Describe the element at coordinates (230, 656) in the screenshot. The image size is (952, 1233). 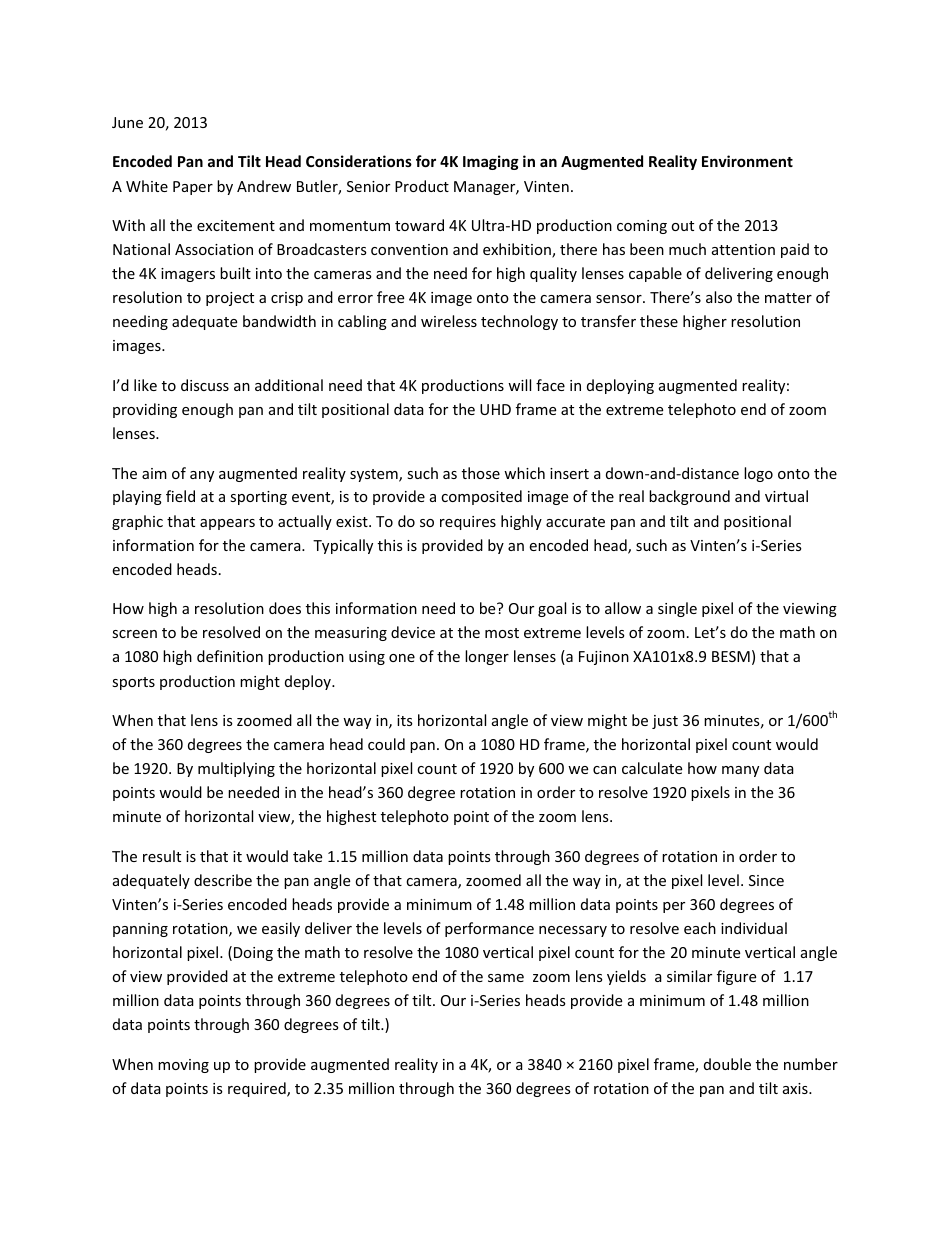
I see `definition` at that location.
